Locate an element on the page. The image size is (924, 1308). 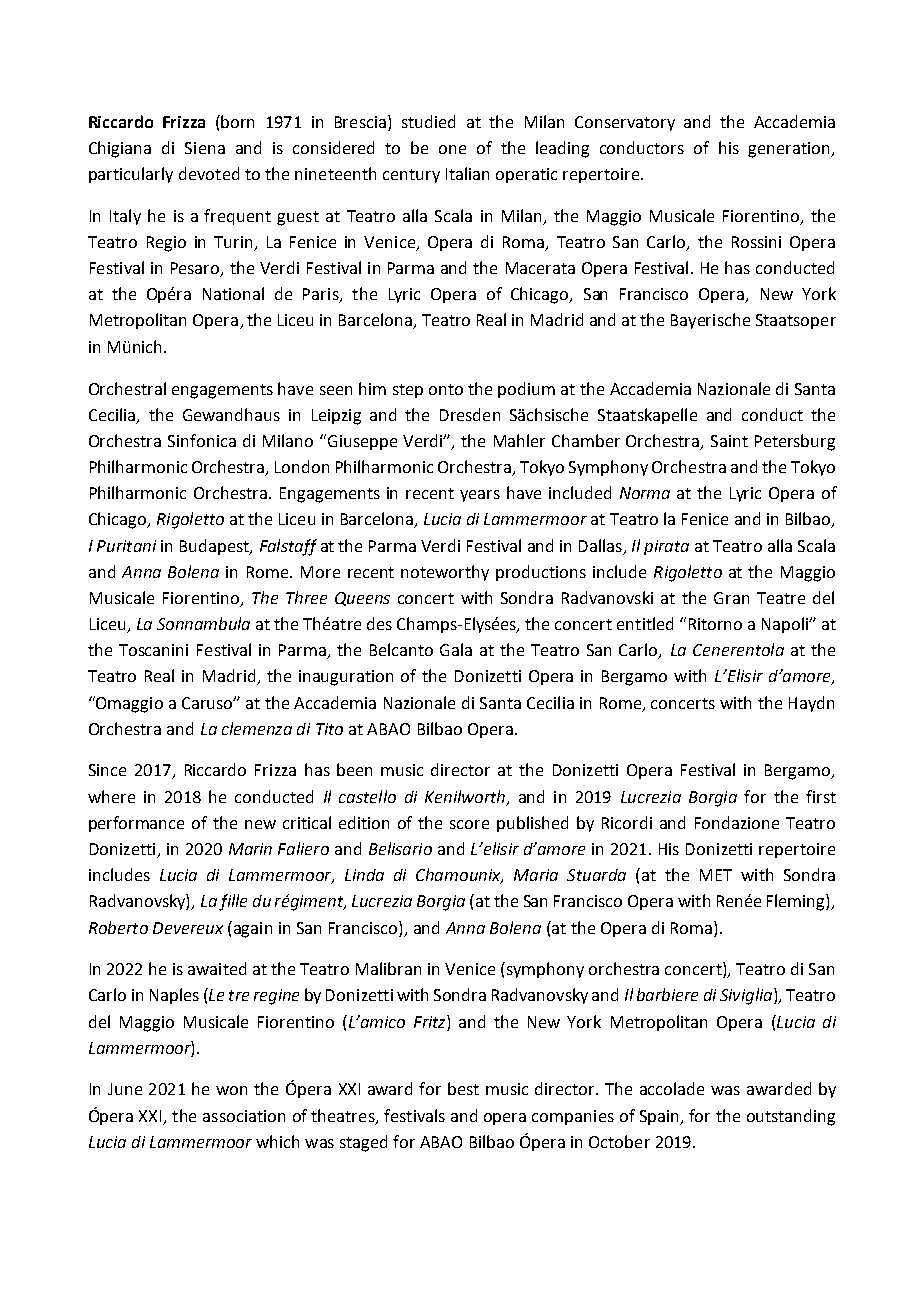
Italian is located at coordinates (467, 173).
